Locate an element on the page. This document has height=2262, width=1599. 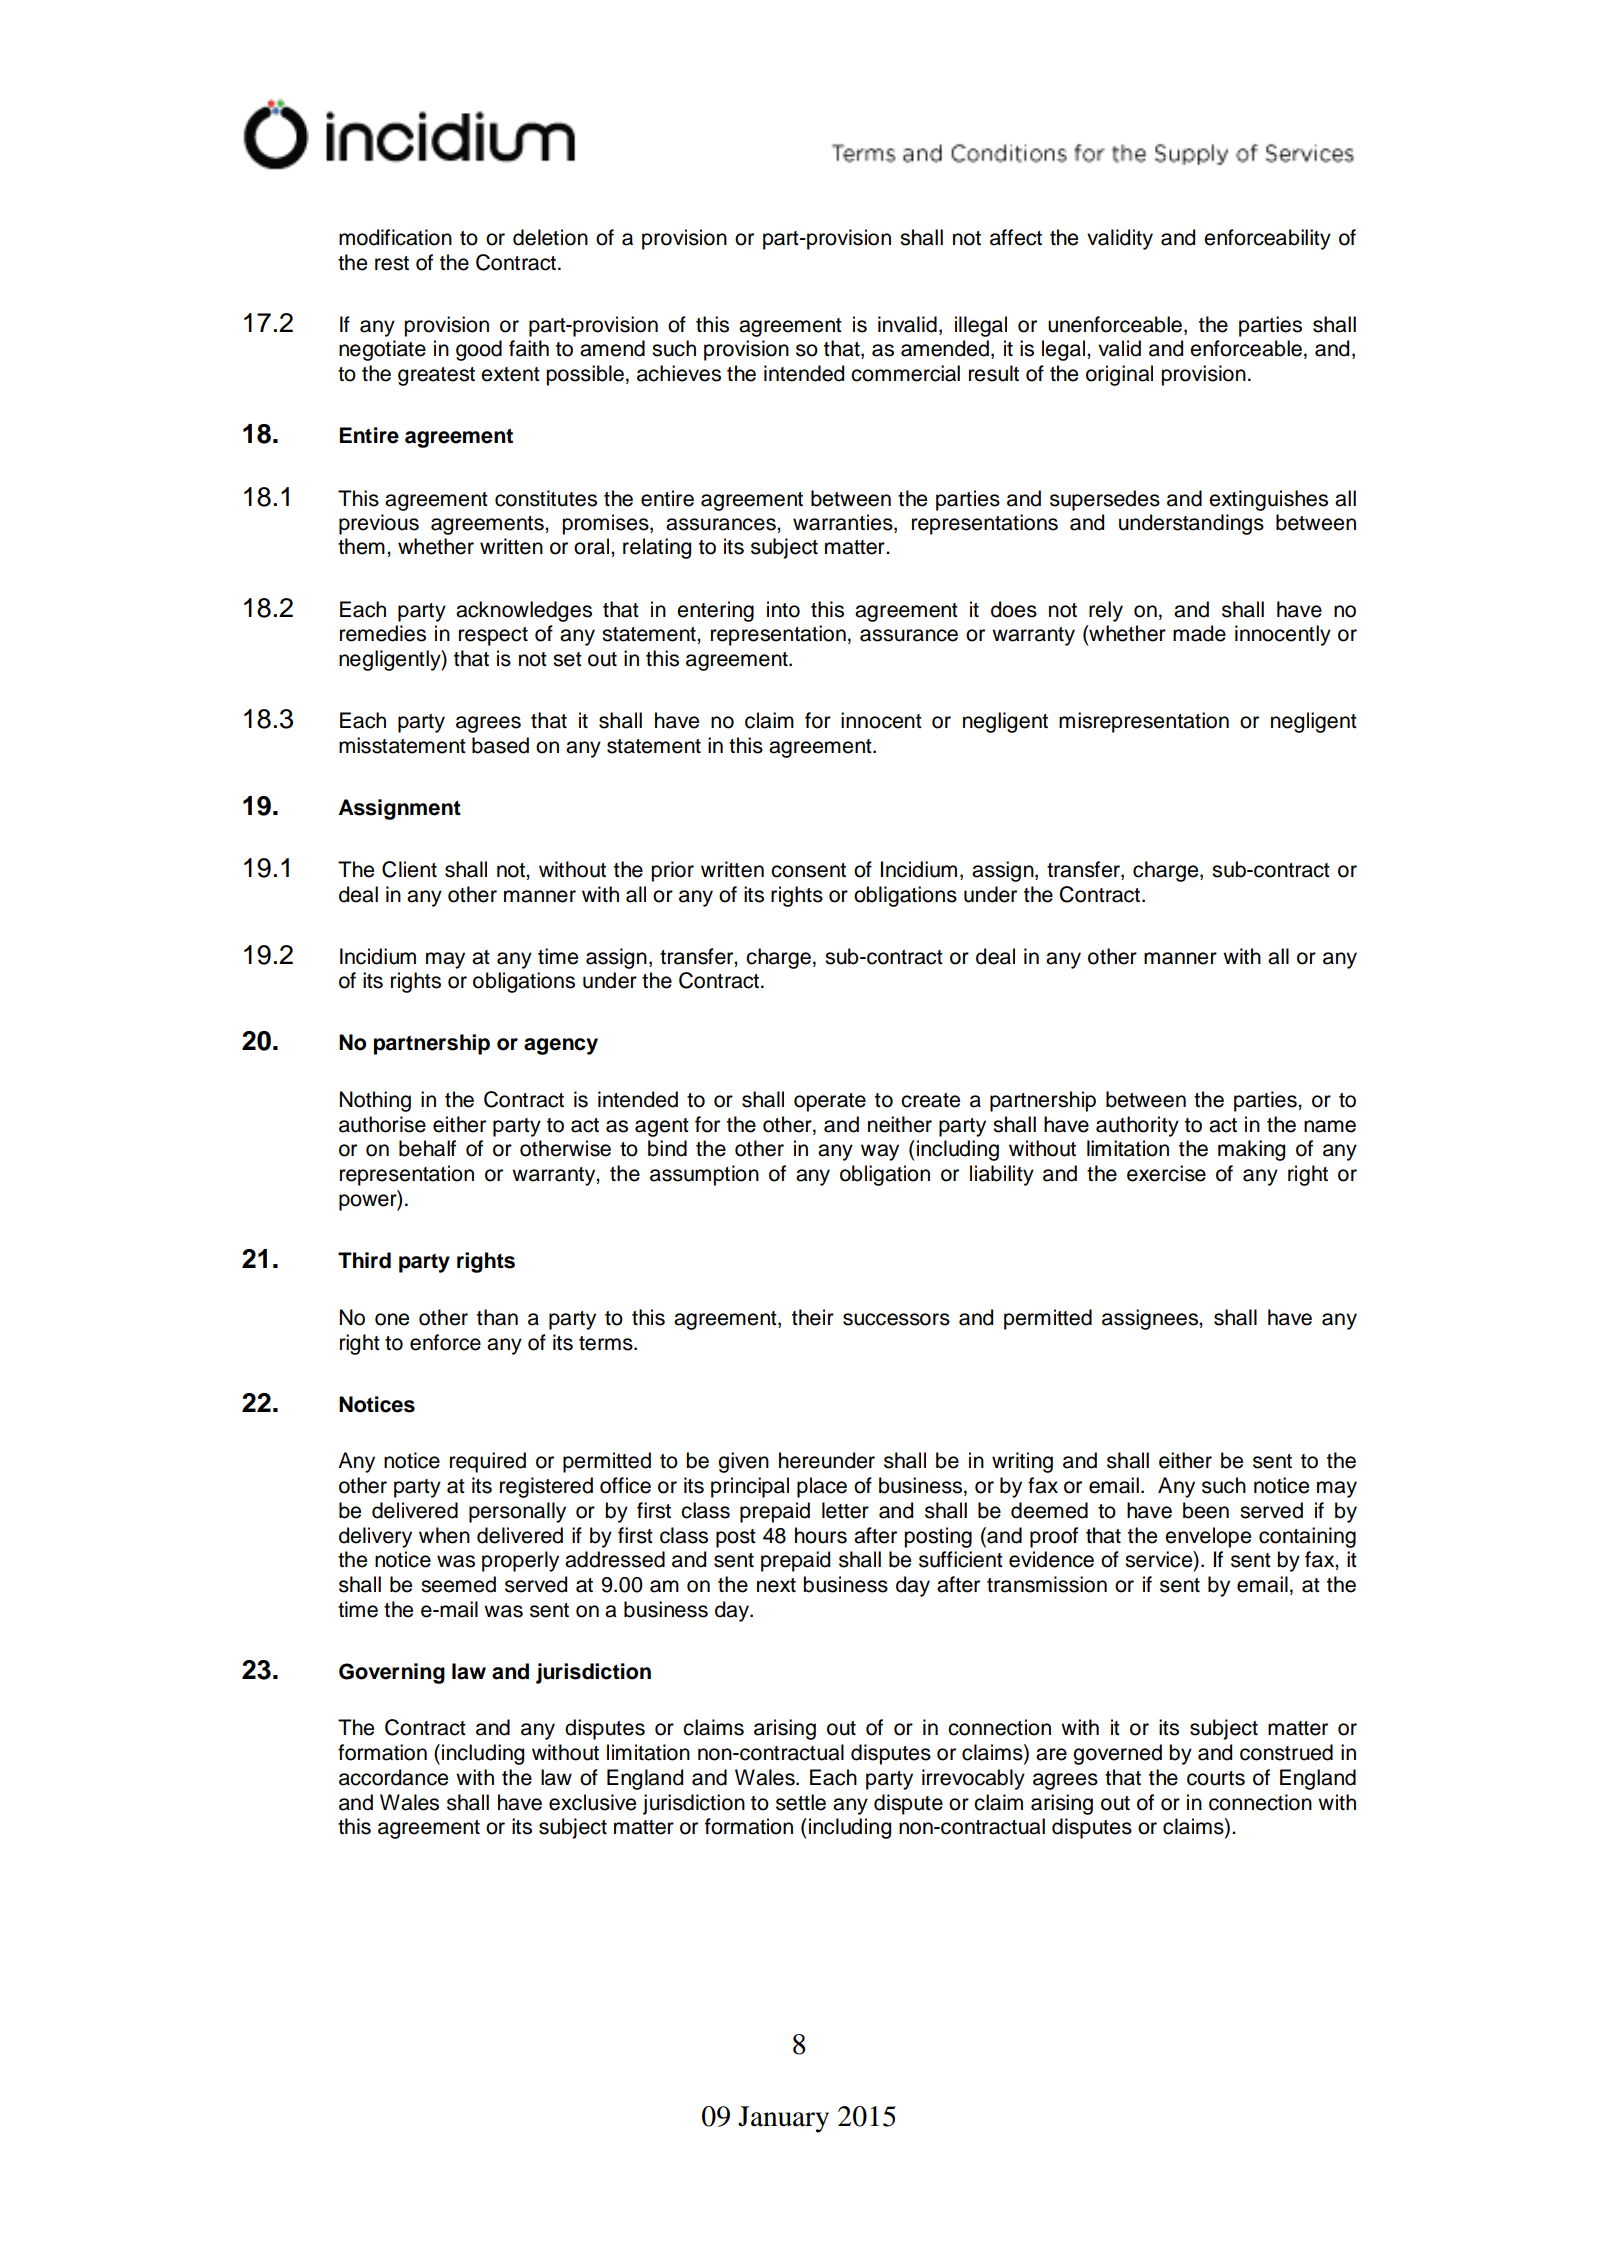
next is located at coordinates (776, 1585).
